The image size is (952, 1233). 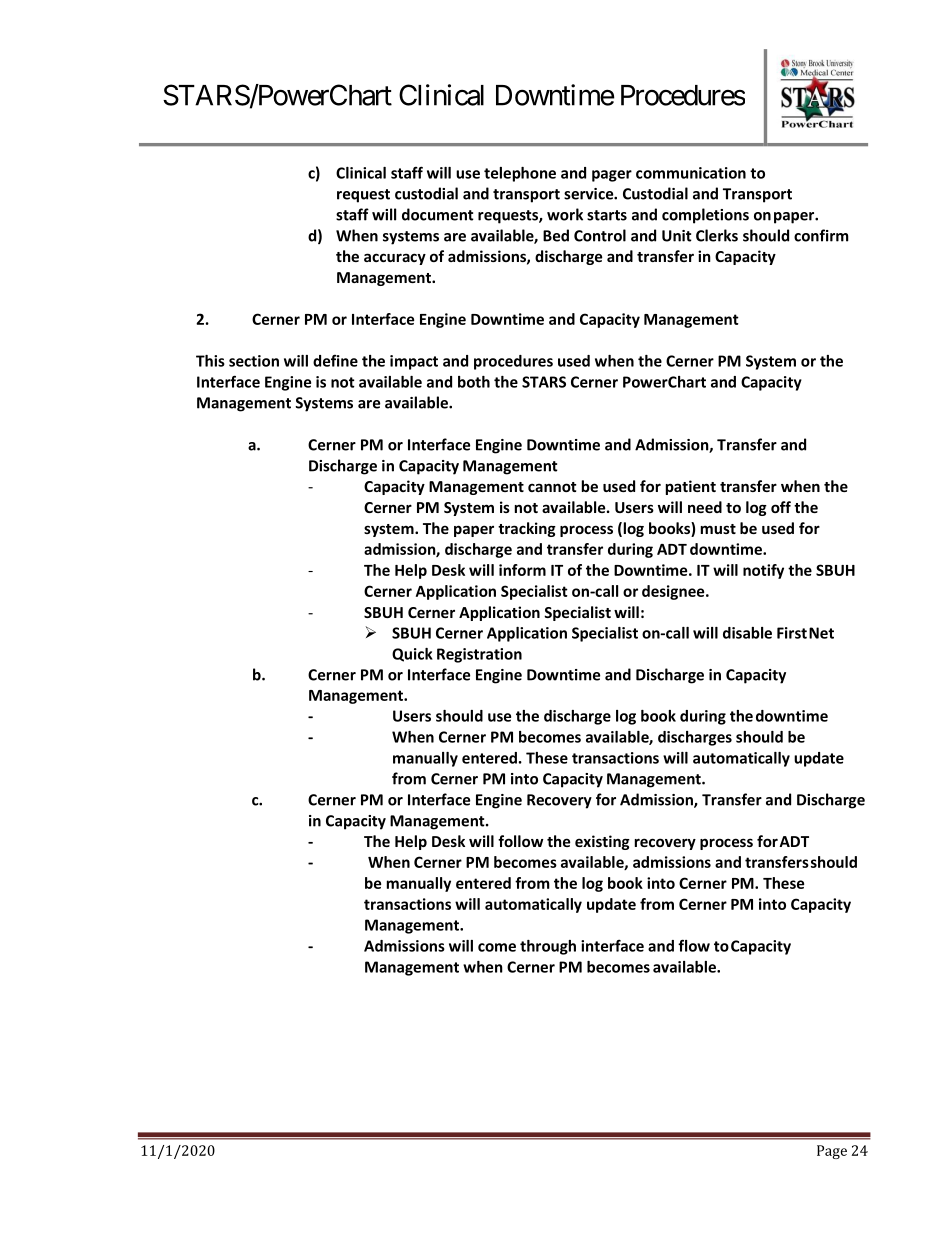 I want to click on accuracy, so click(x=395, y=259).
